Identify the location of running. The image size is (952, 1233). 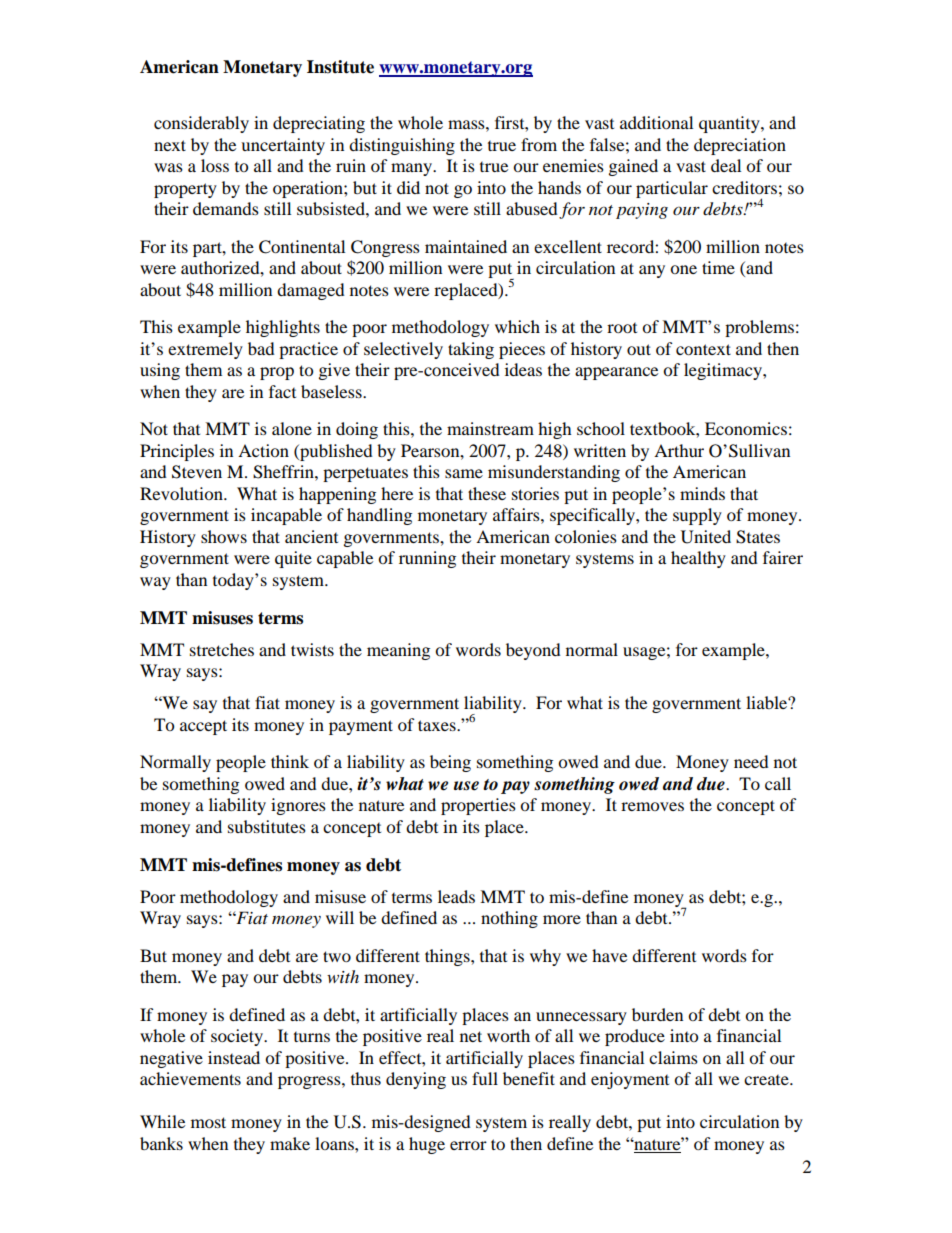
(427, 559).
